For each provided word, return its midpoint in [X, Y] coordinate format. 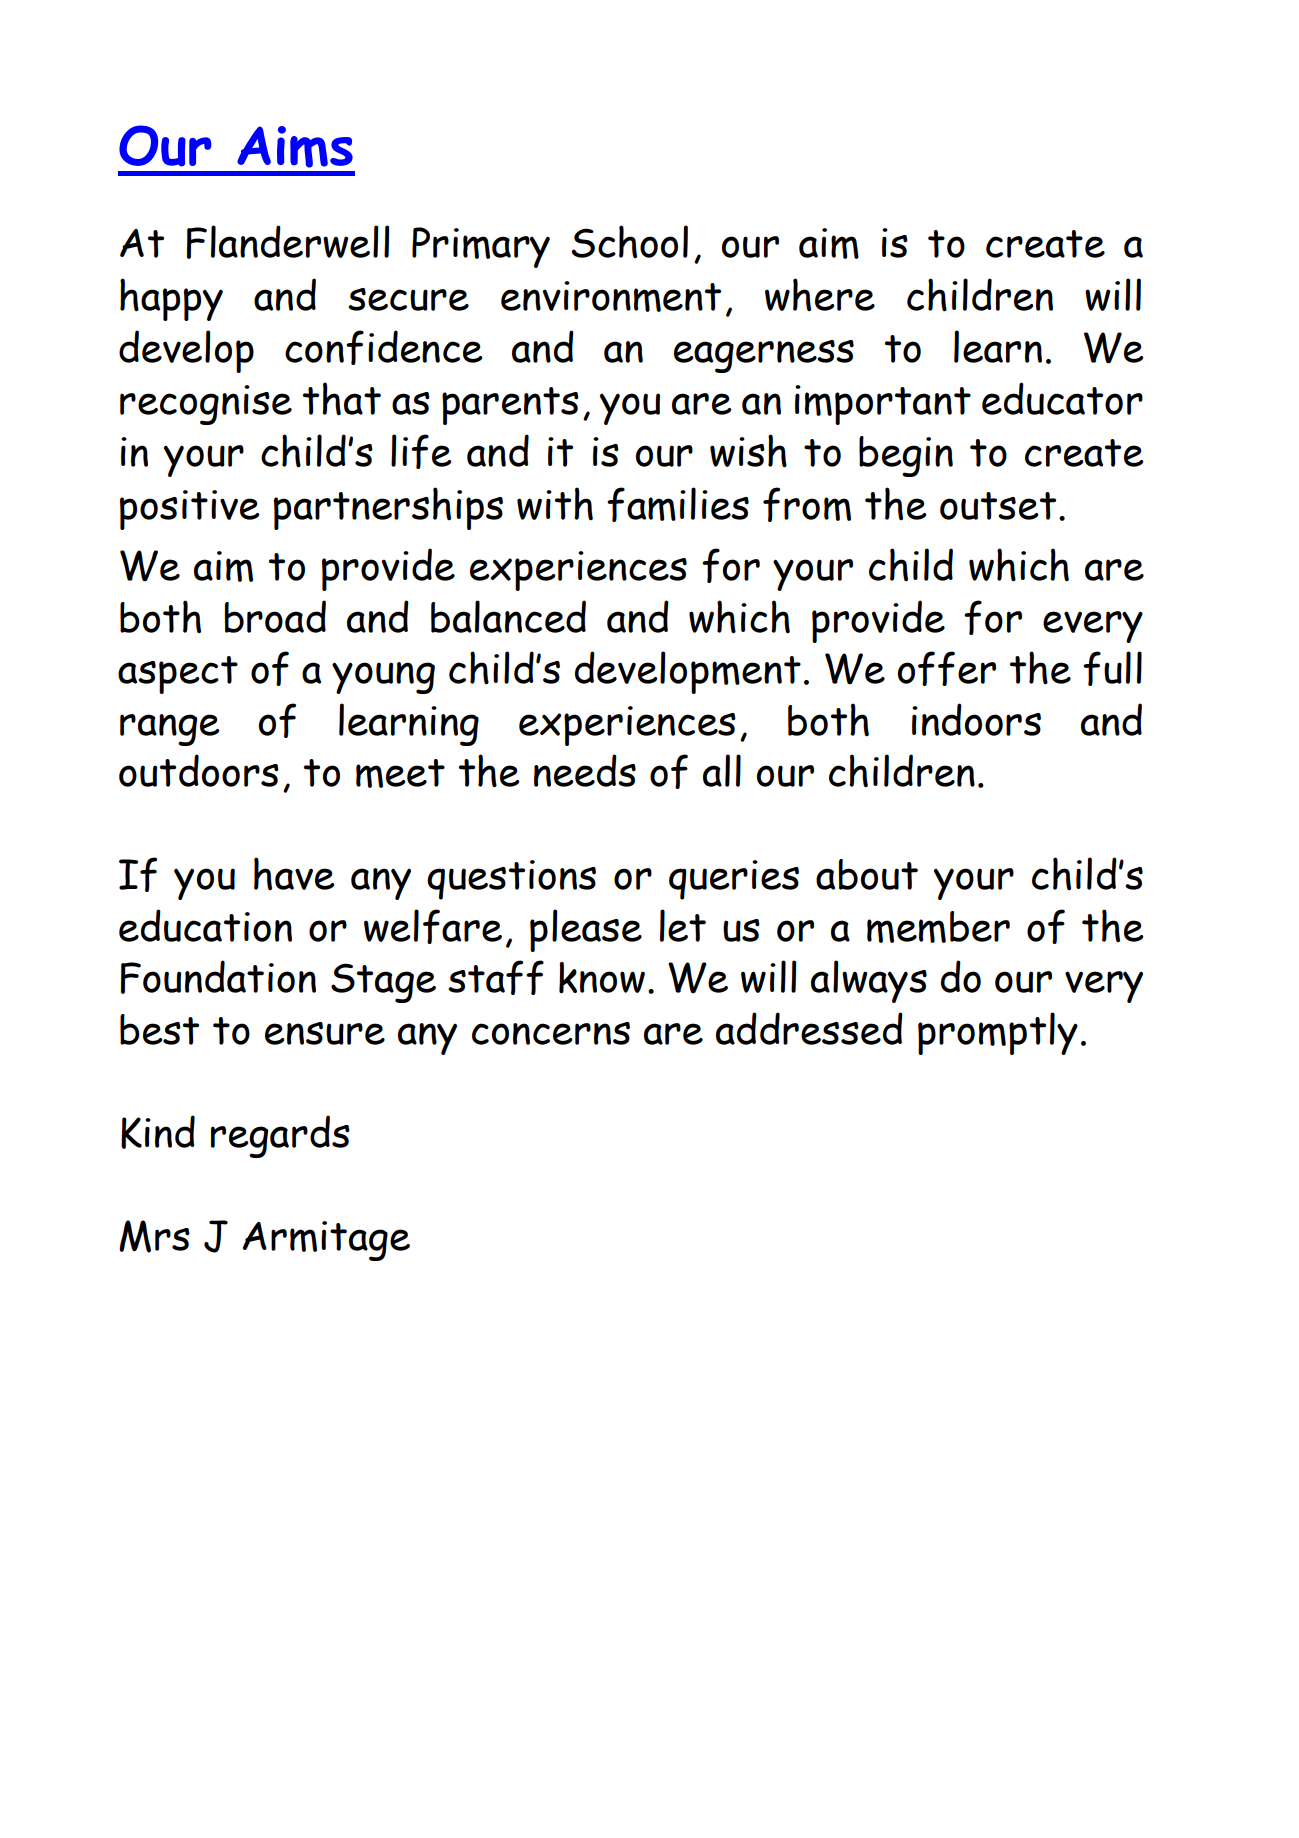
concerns [551, 1033]
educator [1062, 398]
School [630, 241]
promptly [998, 1033]
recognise [206, 405]
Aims [295, 147]
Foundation [218, 977]
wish [748, 451]
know [602, 978]
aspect [178, 675]
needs [585, 770]
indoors [976, 719]
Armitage [326, 1241]
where [820, 294]
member [938, 927]
